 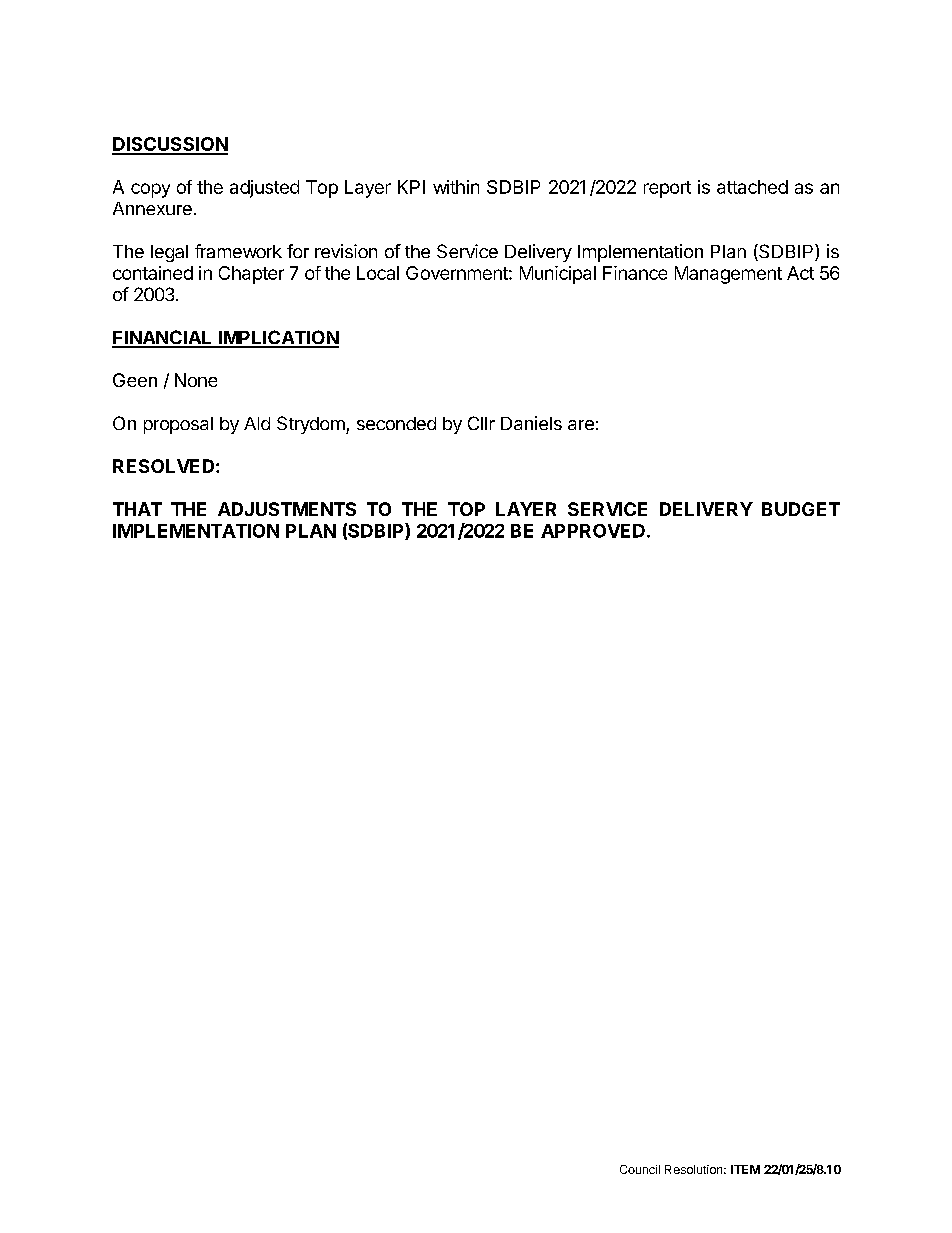 I want to click on ITEM, so click(x=745, y=1169).
